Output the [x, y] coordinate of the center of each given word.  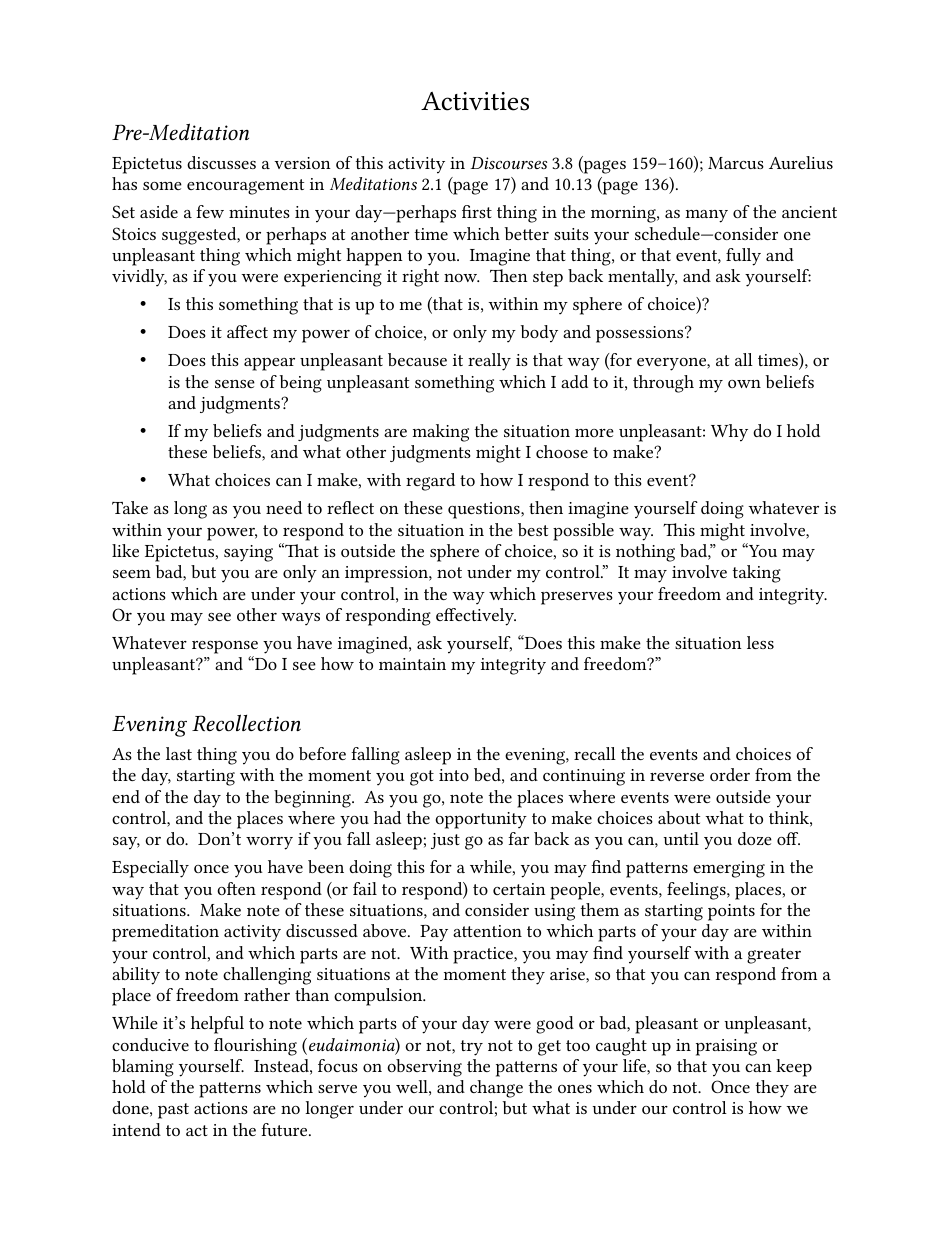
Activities [475, 101]
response [225, 647]
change [496, 1089]
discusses [221, 162]
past [173, 1111]
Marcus [736, 163]
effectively [476, 617]
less [760, 642]
